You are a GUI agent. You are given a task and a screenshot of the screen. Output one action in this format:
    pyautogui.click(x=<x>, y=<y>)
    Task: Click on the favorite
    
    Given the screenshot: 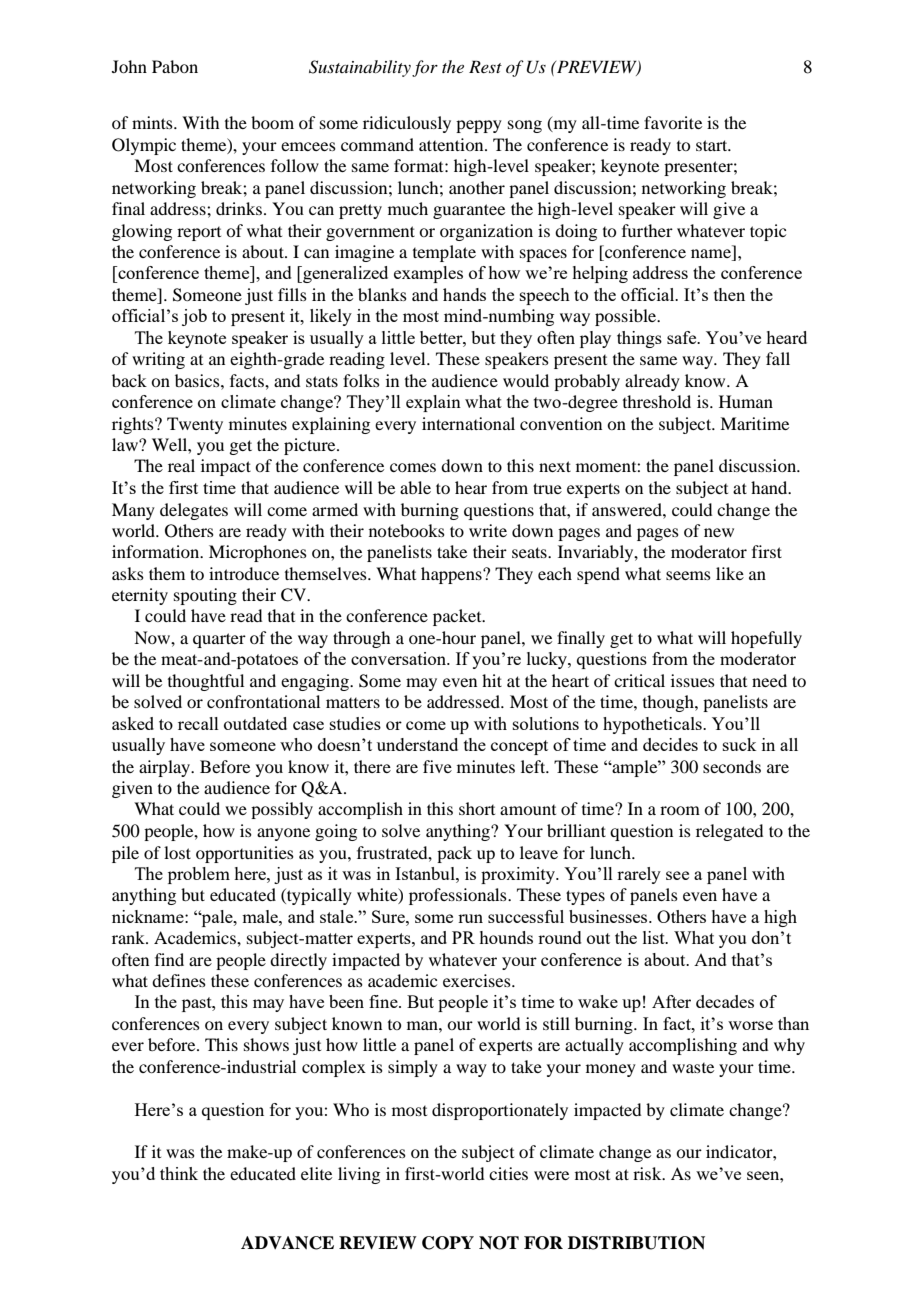 What is the action you would take?
    pyautogui.click(x=673, y=122)
